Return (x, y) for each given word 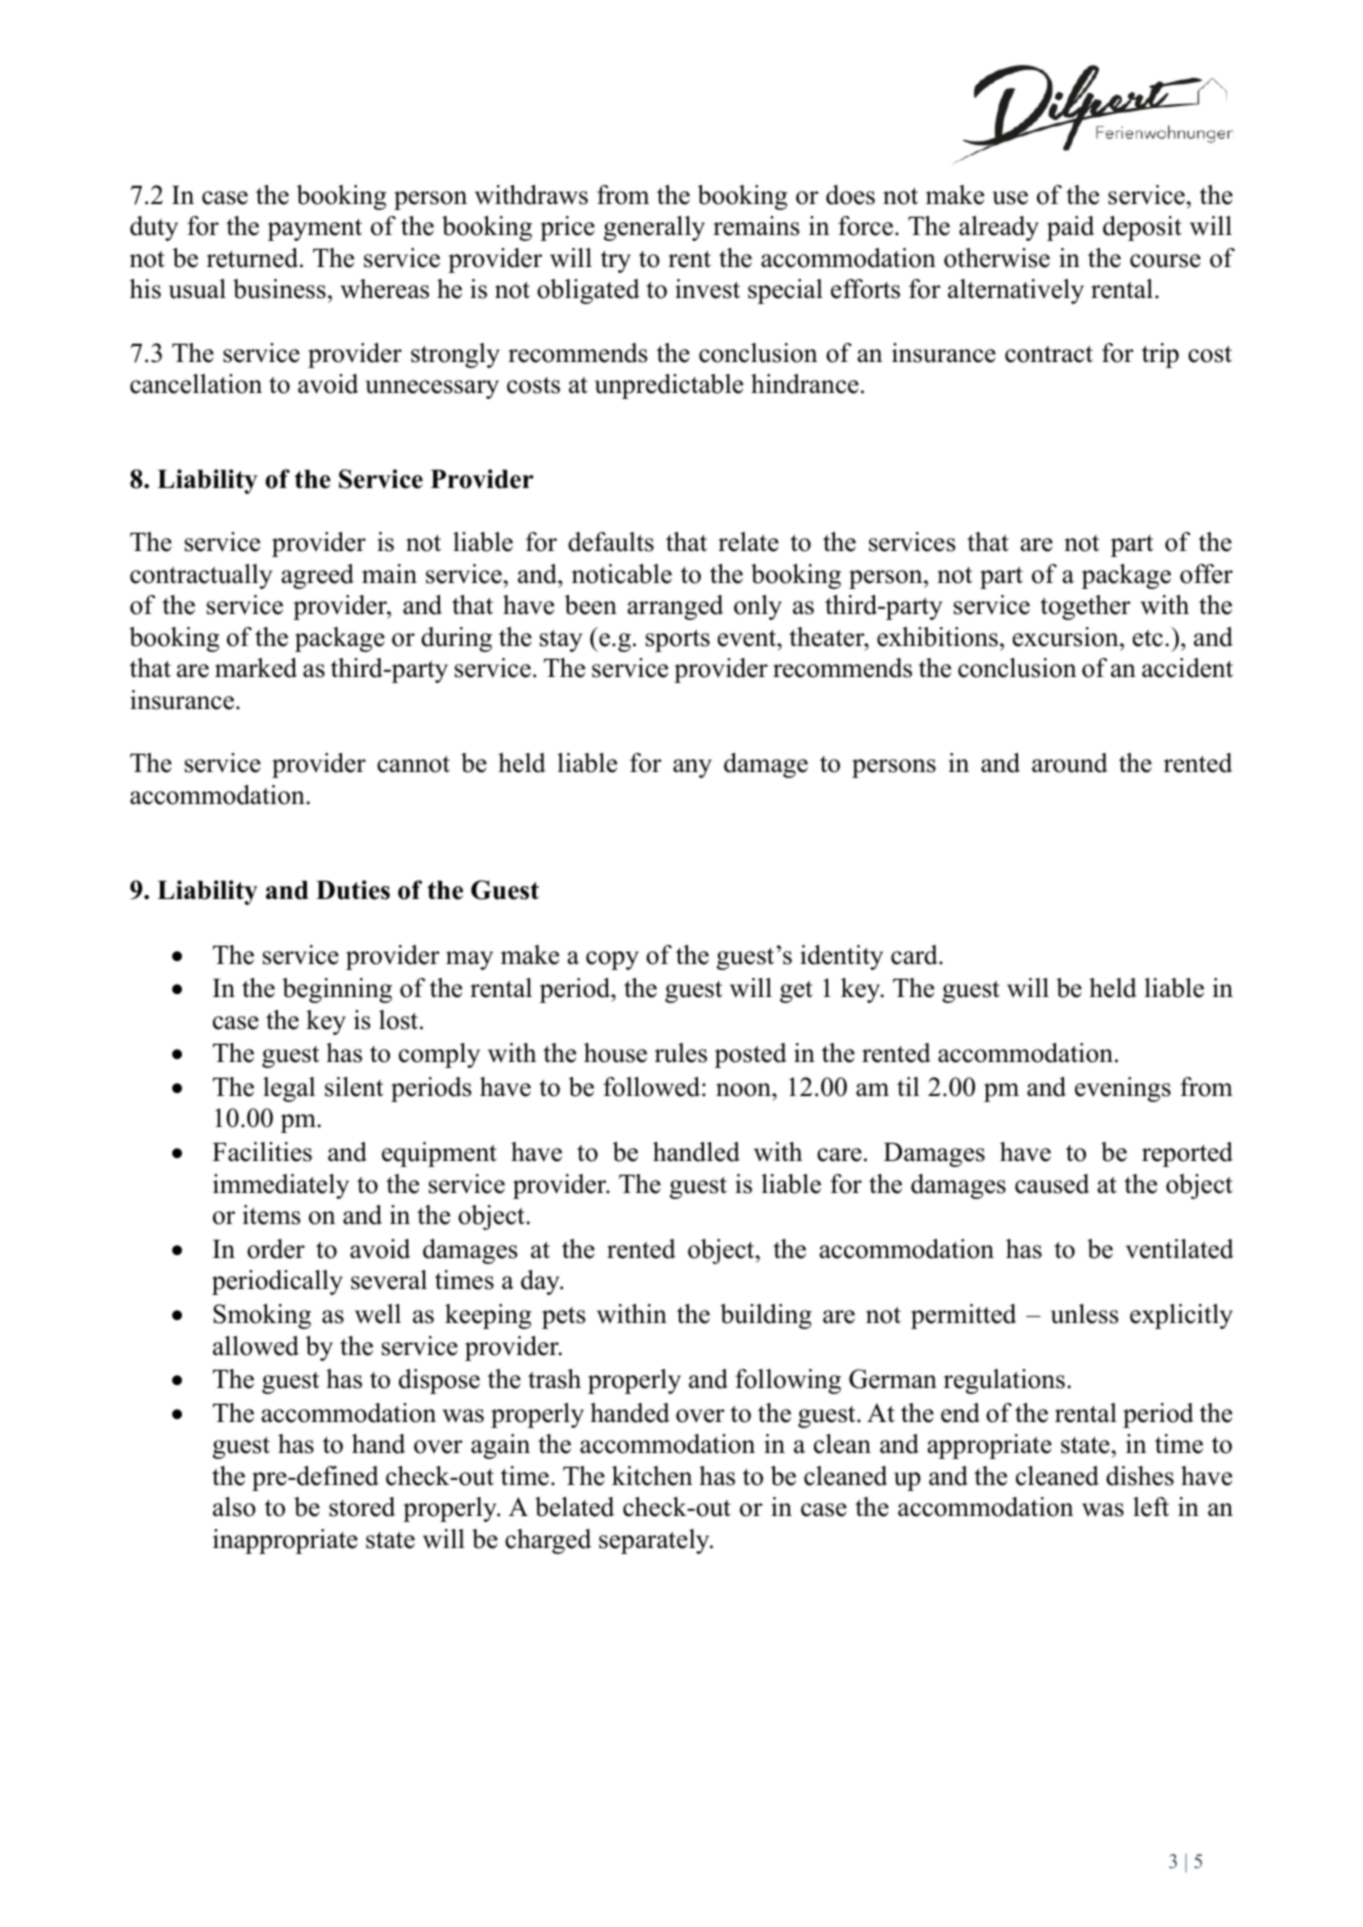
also (234, 1507)
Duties (353, 890)
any (692, 768)
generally (654, 228)
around (1070, 763)
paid (1070, 228)
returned (254, 258)
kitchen (652, 1476)
